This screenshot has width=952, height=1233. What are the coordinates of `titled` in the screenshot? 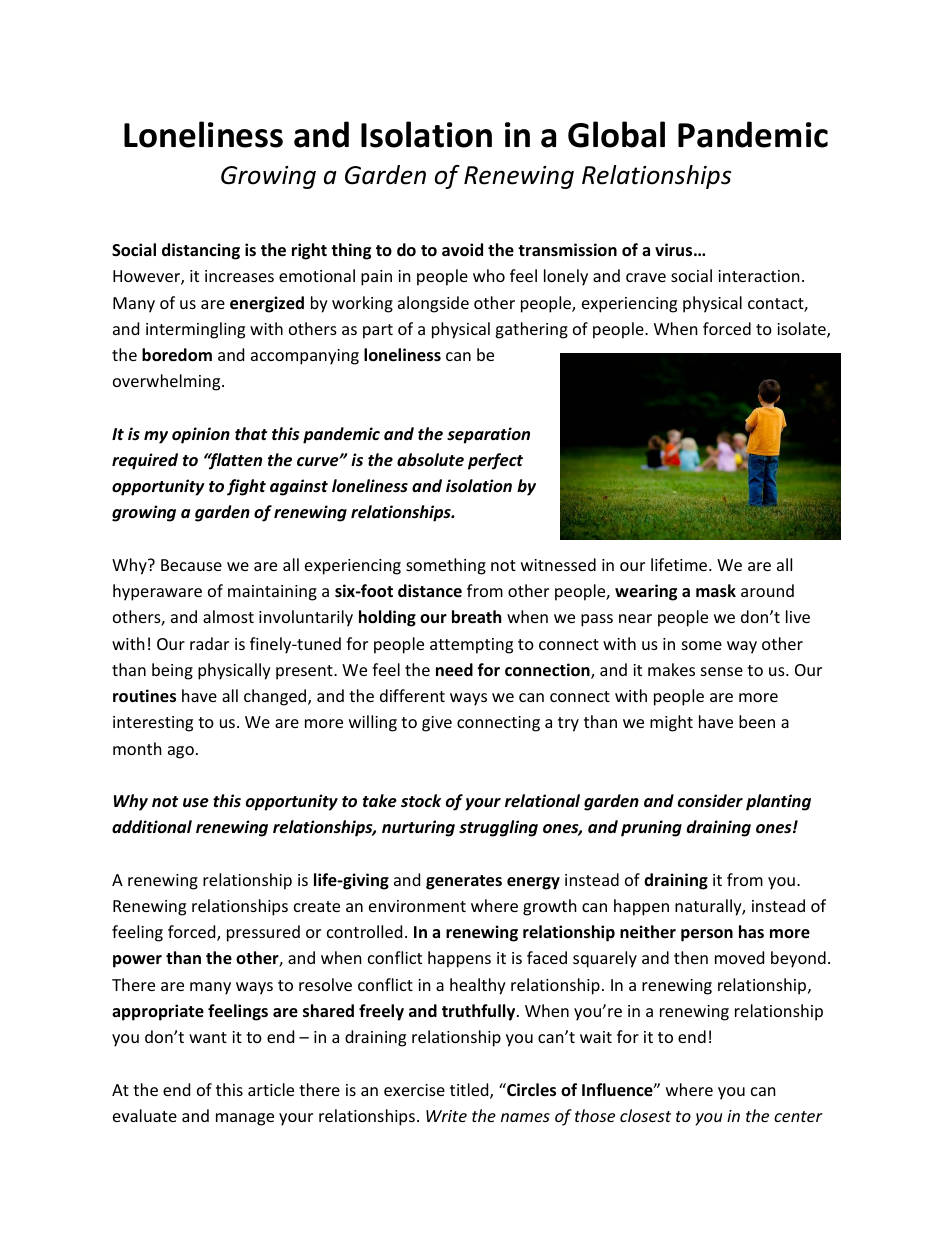 It's located at (470, 1091).
